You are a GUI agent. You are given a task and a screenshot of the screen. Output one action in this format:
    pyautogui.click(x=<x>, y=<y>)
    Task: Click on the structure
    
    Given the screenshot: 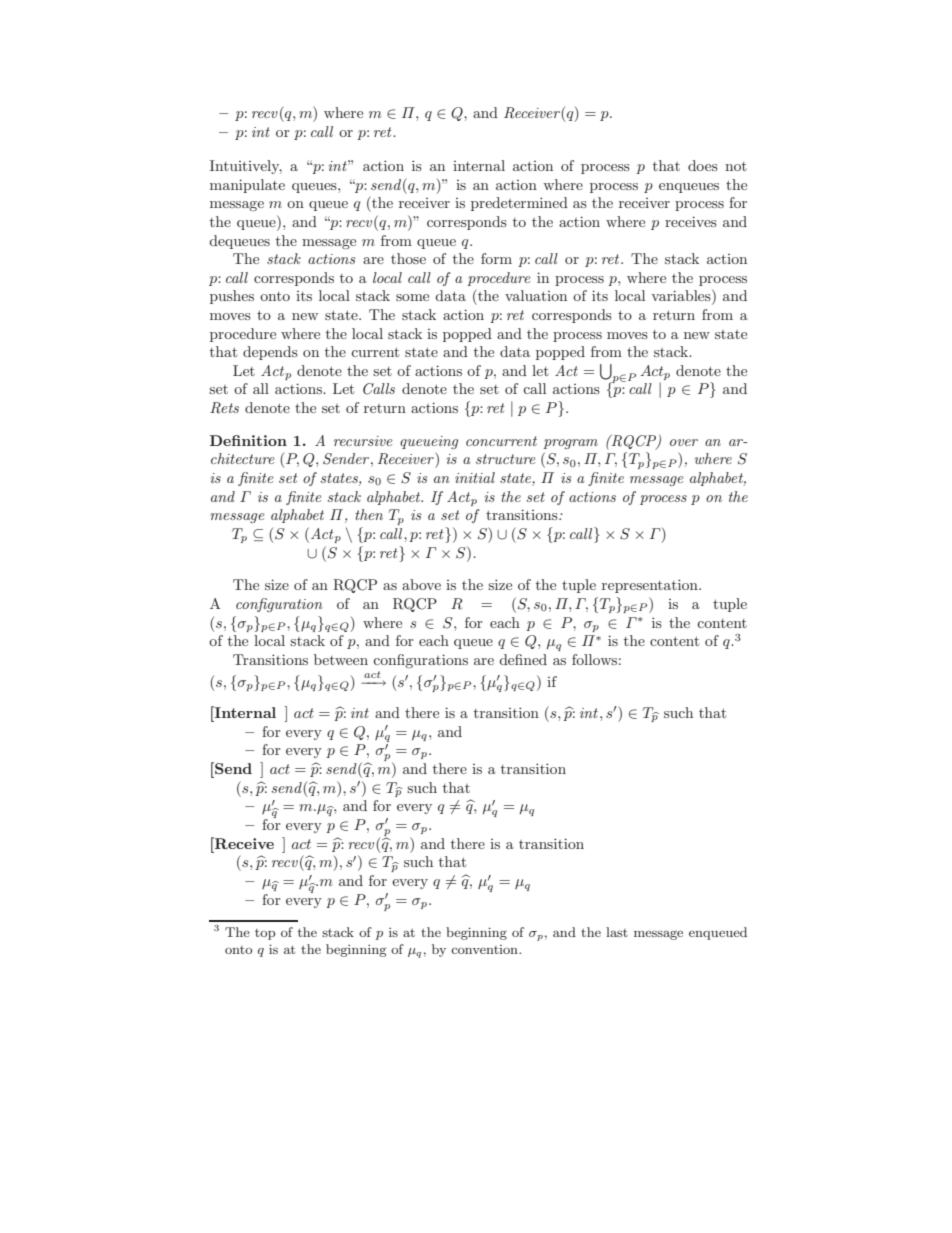 What is the action you would take?
    pyautogui.click(x=506, y=459)
